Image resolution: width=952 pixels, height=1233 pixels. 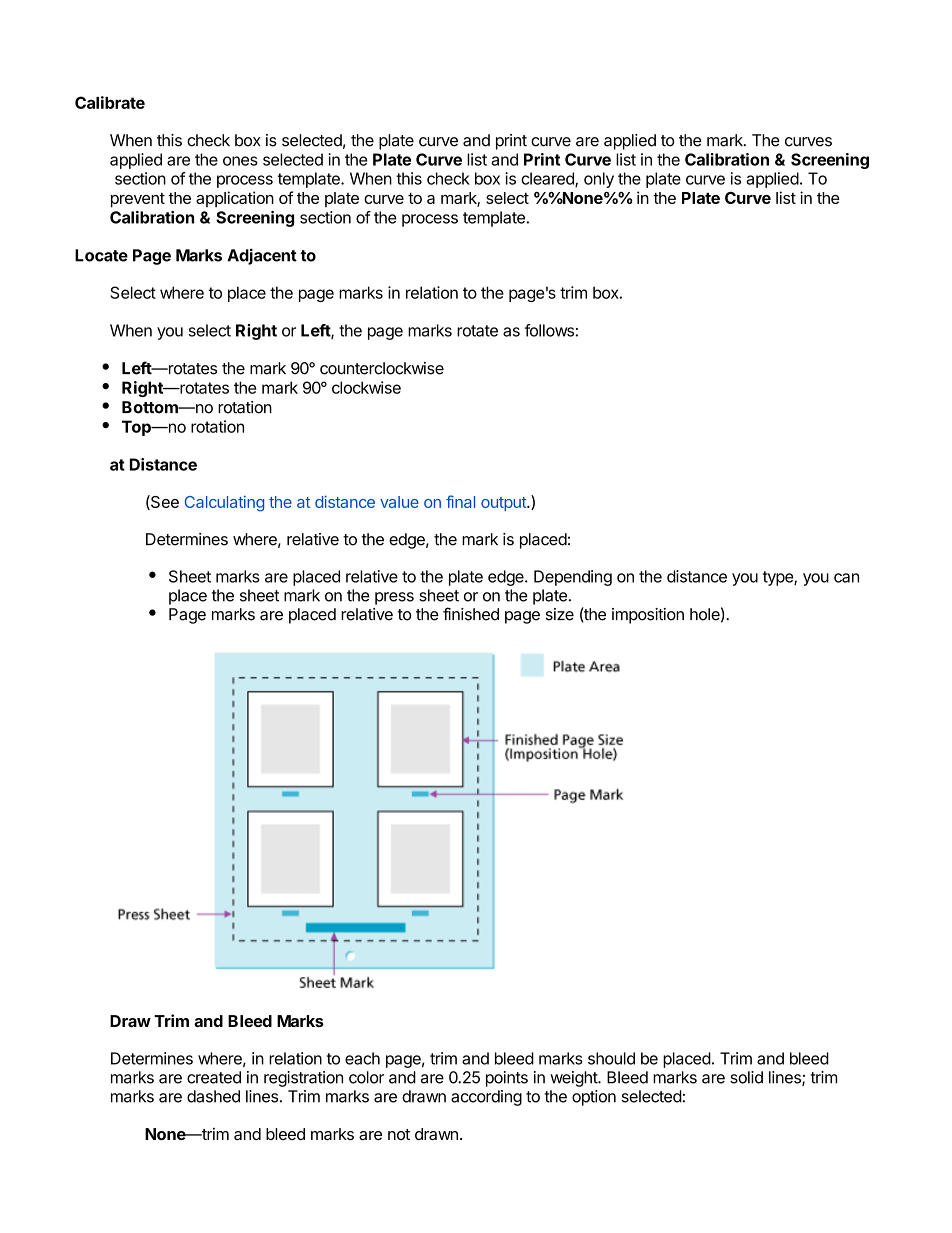 I want to click on cleared, so click(x=548, y=179).
